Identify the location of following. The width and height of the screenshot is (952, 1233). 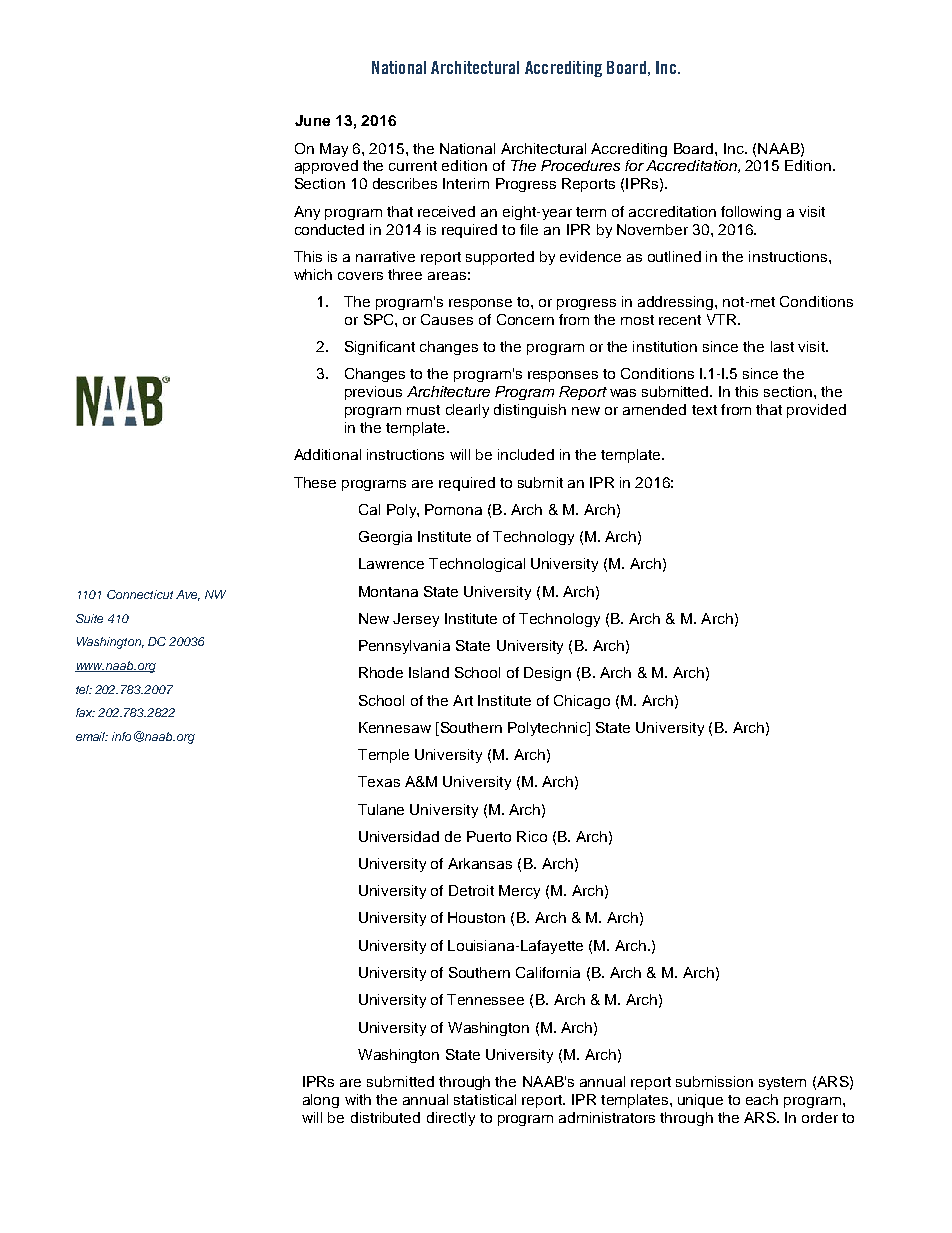
(751, 213).
